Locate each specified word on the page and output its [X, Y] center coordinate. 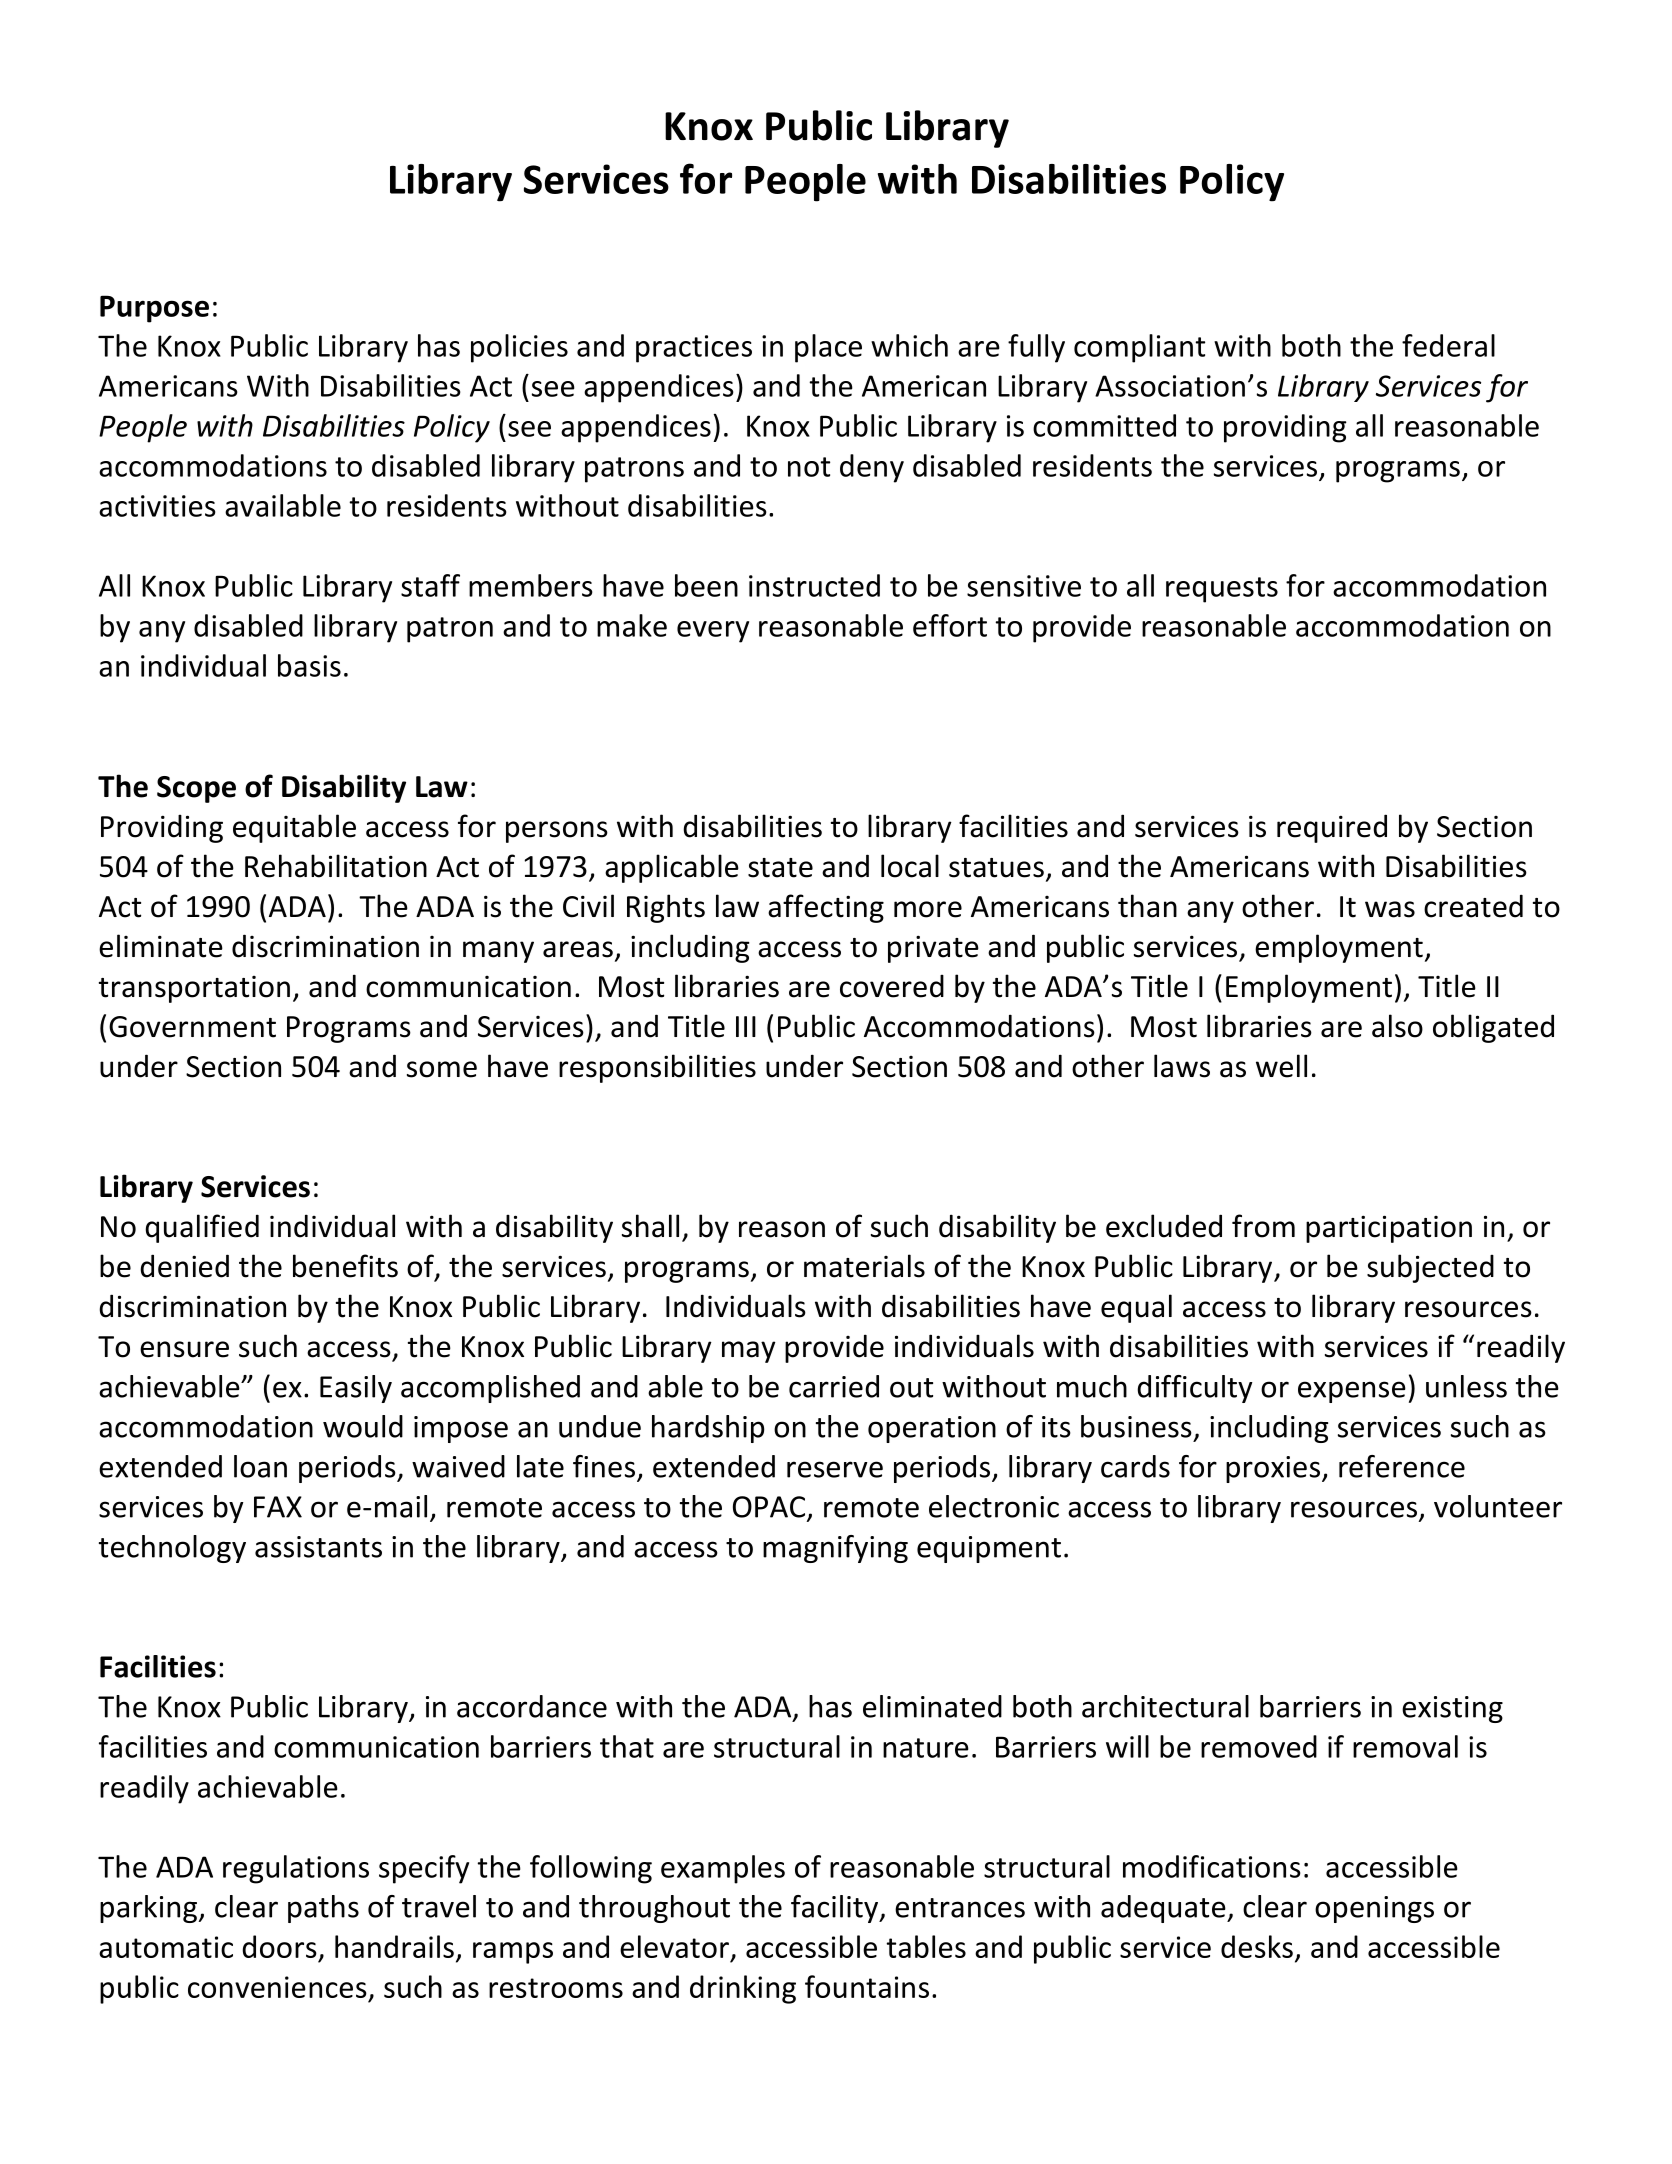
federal [1448, 345]
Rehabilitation [336, 866]
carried [834, 1386]
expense [1352, 1392]
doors [279, 1946]
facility [836, 1909]
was [1390, 909]
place [828, 348]
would [363, 1426]
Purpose [154, 309]
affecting [826, 908]
